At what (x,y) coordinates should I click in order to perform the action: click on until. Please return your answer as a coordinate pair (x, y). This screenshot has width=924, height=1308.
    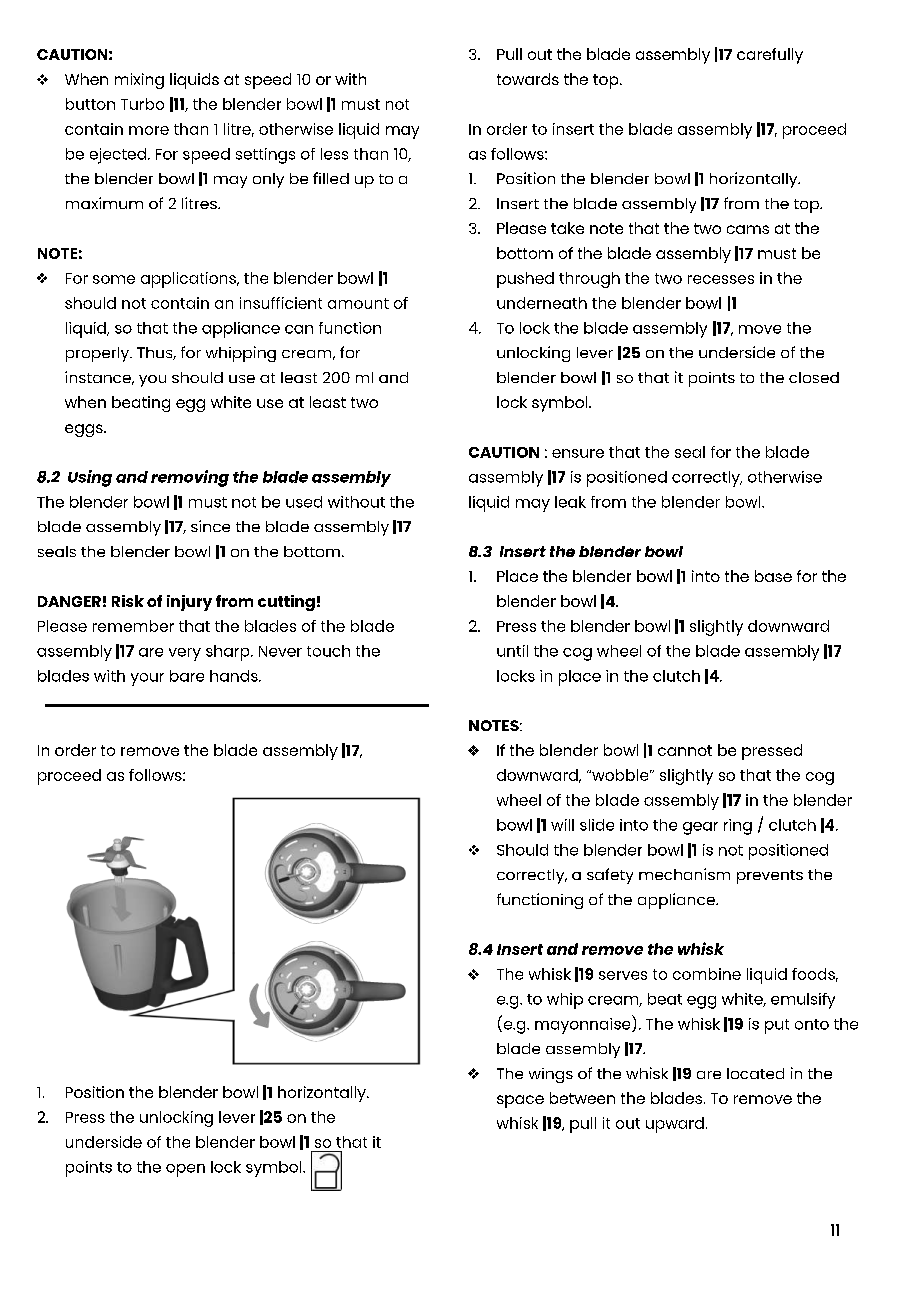
    Looking at the image, I should click on (512, 651).
